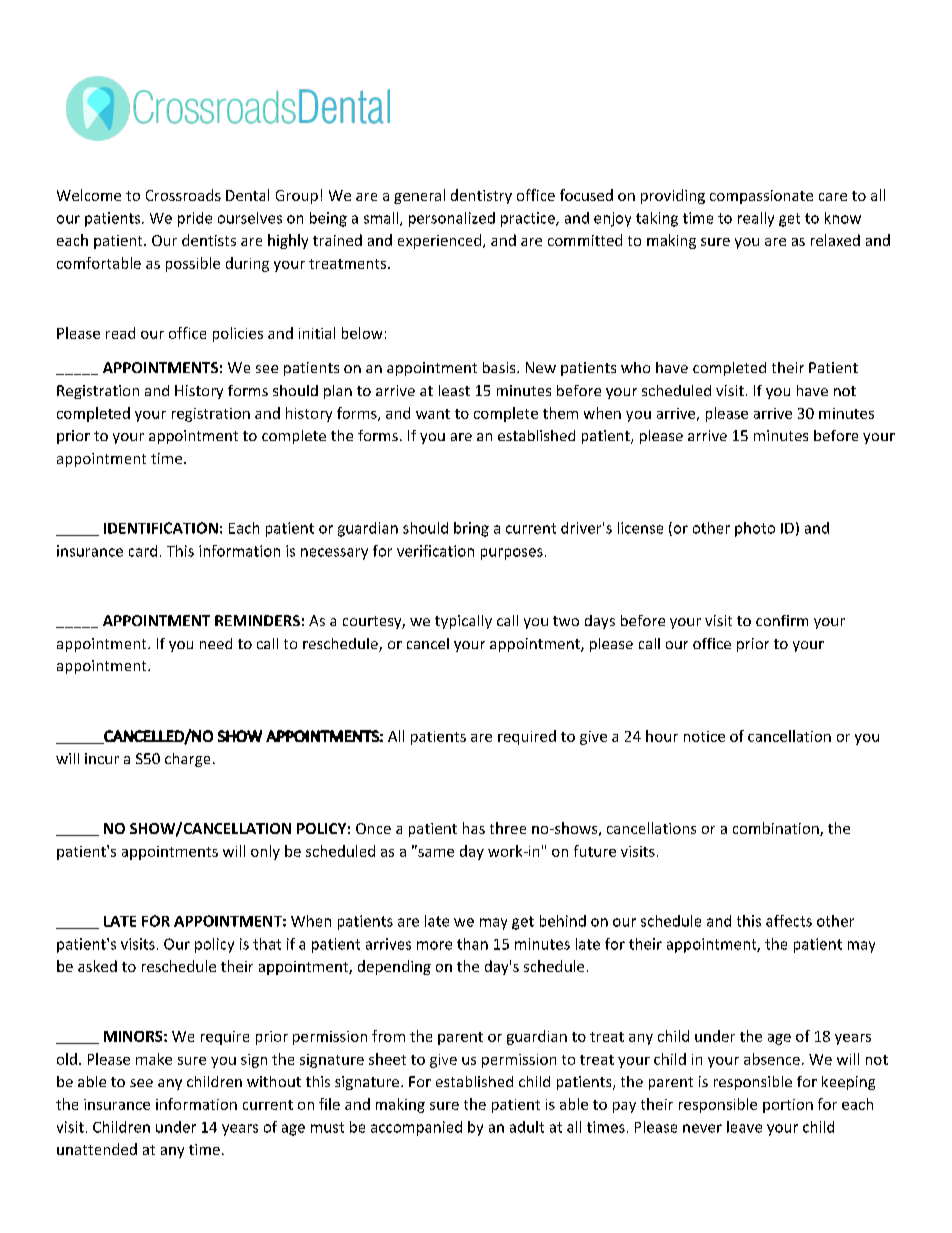  What do you see at coordinates (789, 921) in the page?
I see `affects` at bounding box center [789, 921].
